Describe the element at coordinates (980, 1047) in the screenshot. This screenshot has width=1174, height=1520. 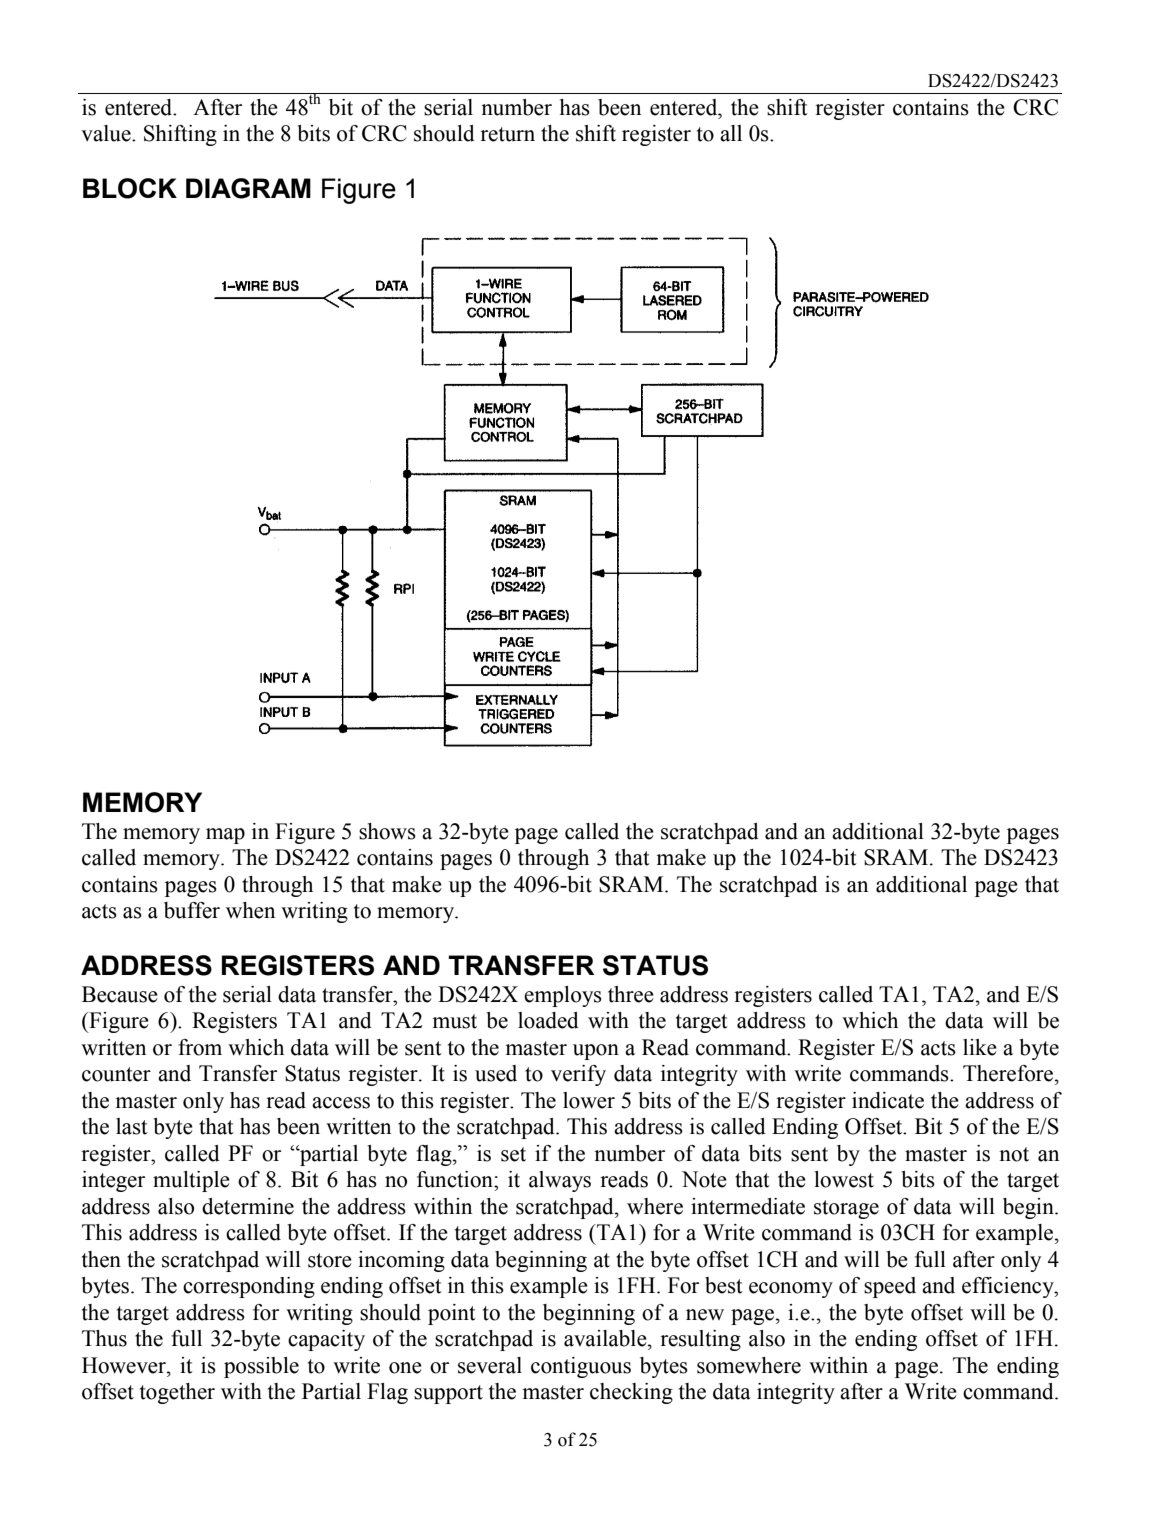
I see `like` at that location.
